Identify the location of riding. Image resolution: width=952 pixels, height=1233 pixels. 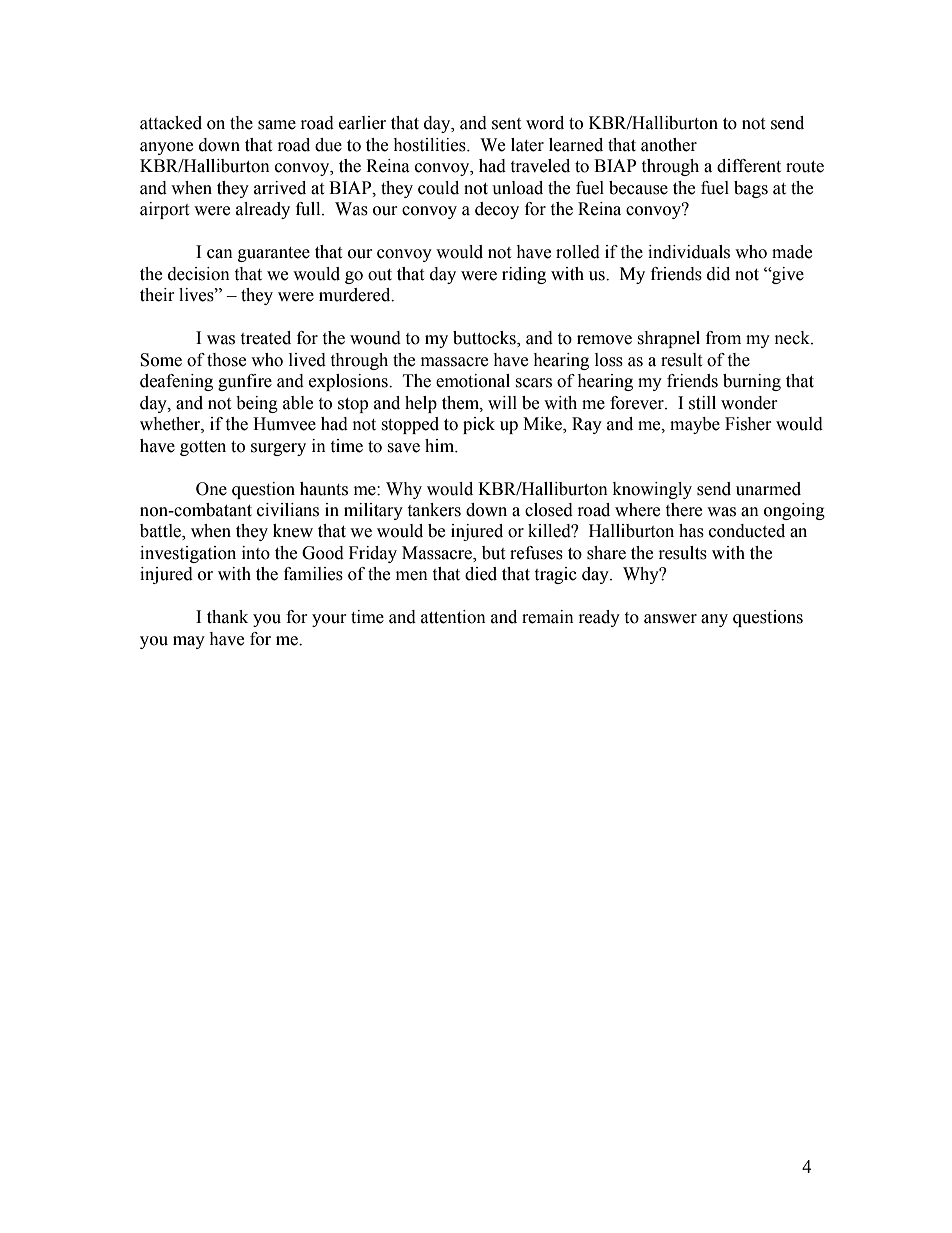
(524, 275).
